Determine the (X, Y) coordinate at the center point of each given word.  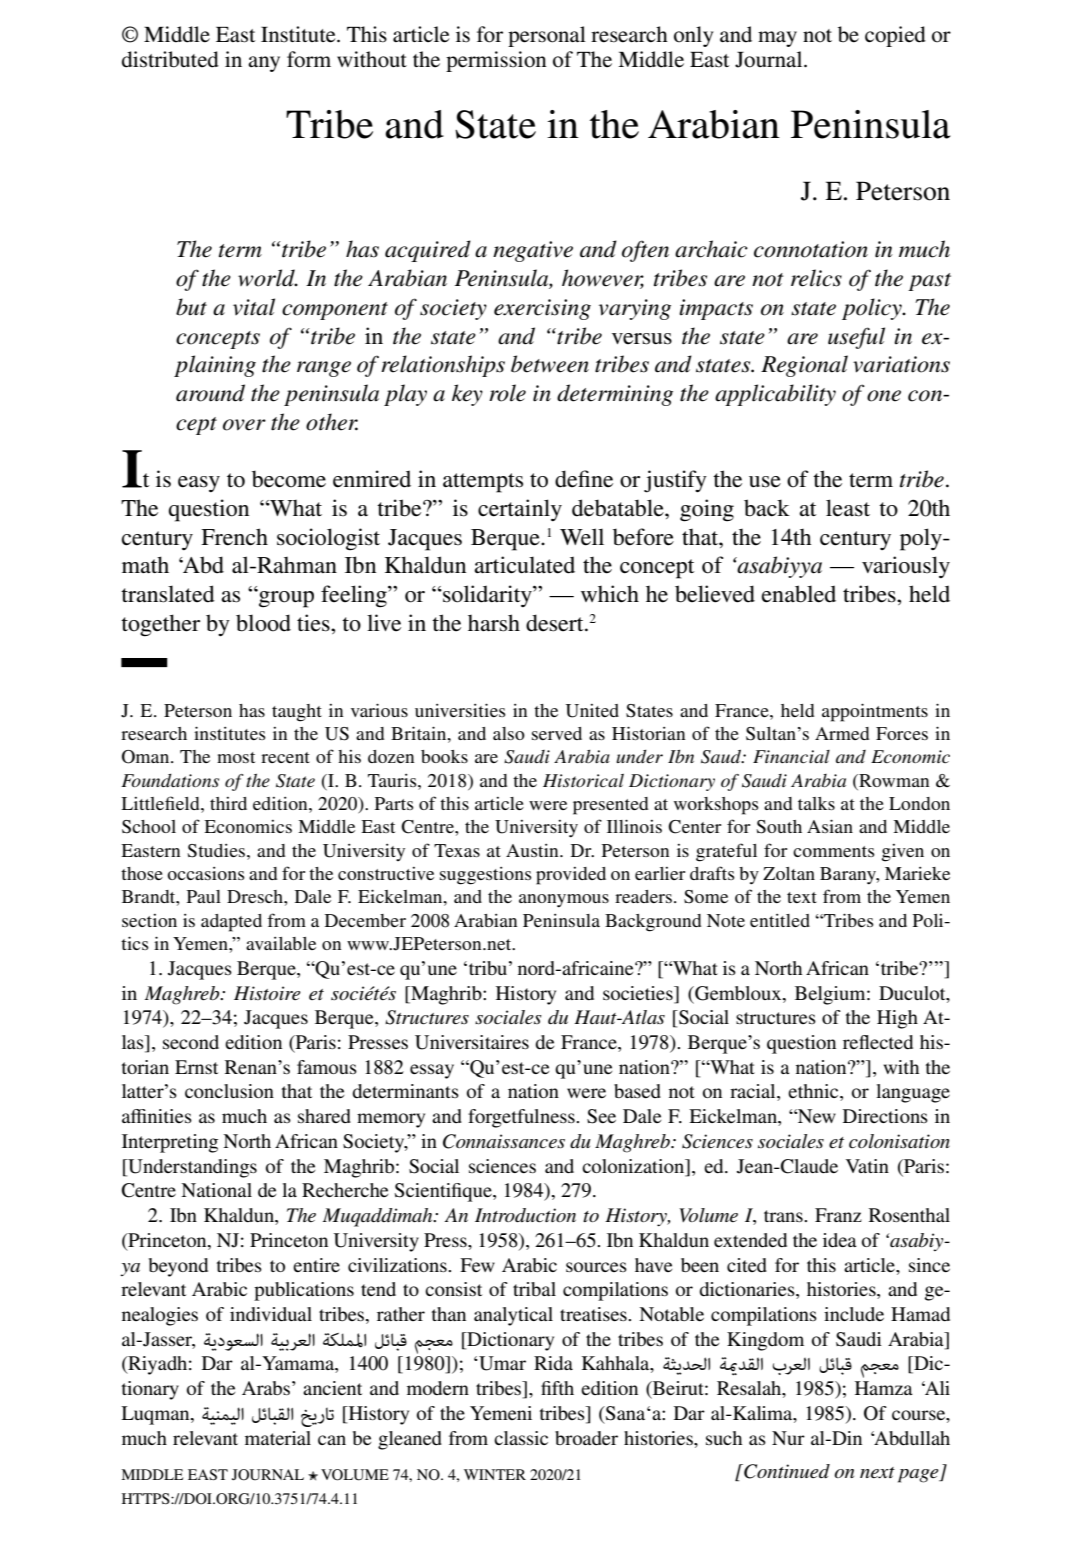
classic (521, 1438)
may (777, 39)
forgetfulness (522, 1118)
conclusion (229, 1091)
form (309, 59)
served (557, 733)
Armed (842, 733)
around (210, 393)
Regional (804, 366)
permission (496, 61)
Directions (885, 1116)
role (507, 393)
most (236, 757)
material (278, 1438)
